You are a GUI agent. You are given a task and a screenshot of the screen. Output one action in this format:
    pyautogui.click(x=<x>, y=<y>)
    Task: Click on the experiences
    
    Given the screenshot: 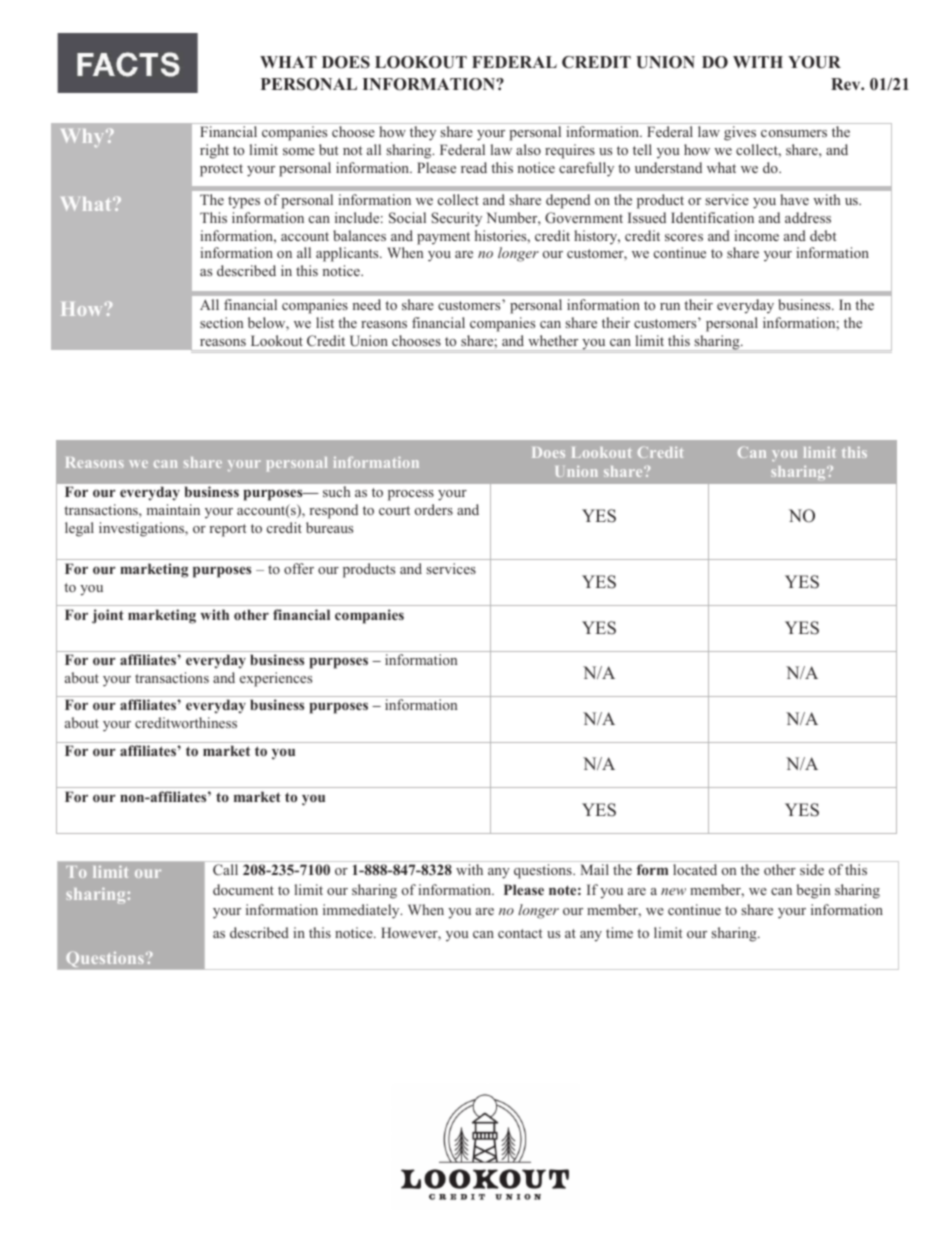 What is the action you would take?
    pyautogui.click(x=276, y=679)
